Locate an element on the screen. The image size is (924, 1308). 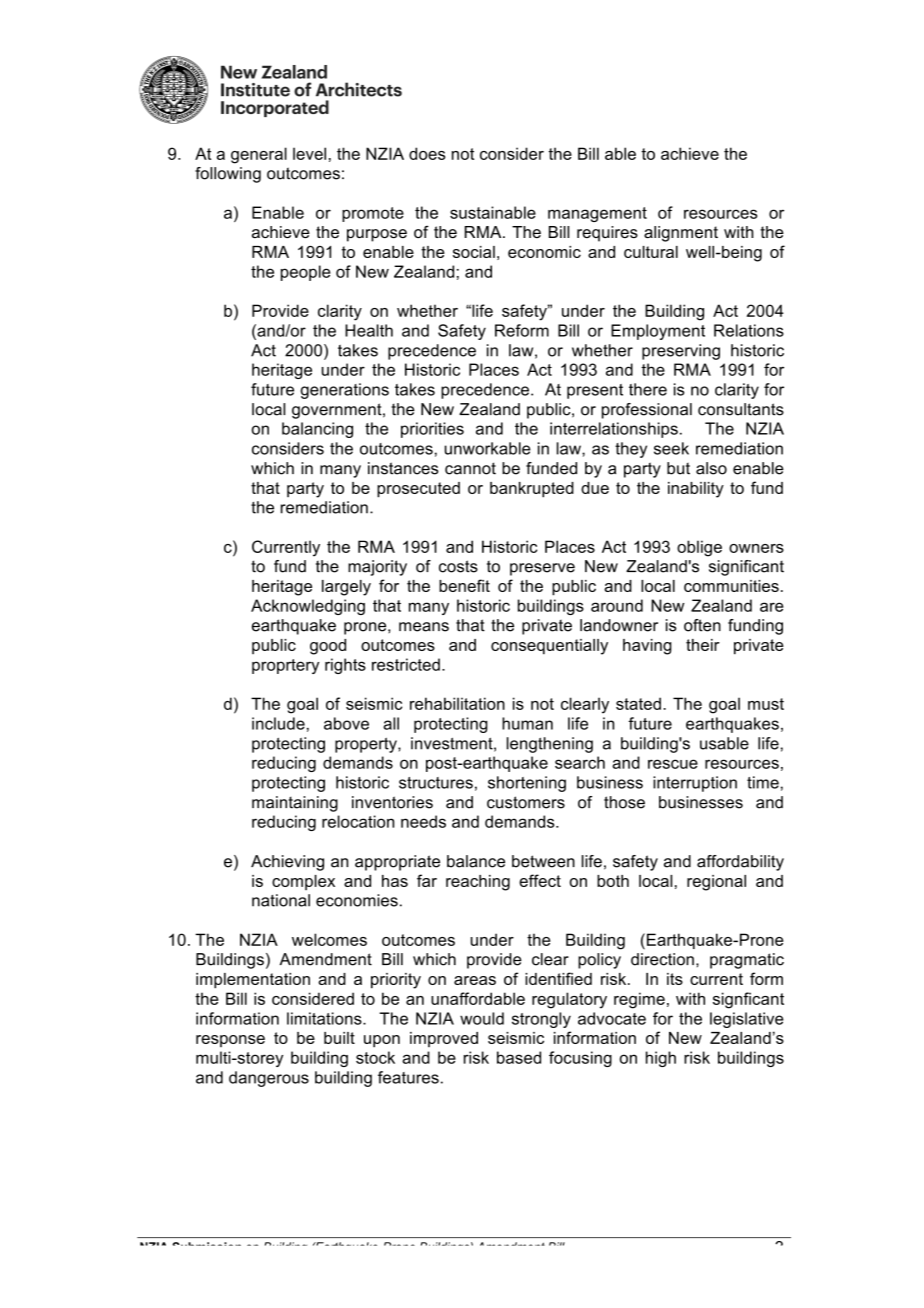
also is located at coordinates (711, 468).
